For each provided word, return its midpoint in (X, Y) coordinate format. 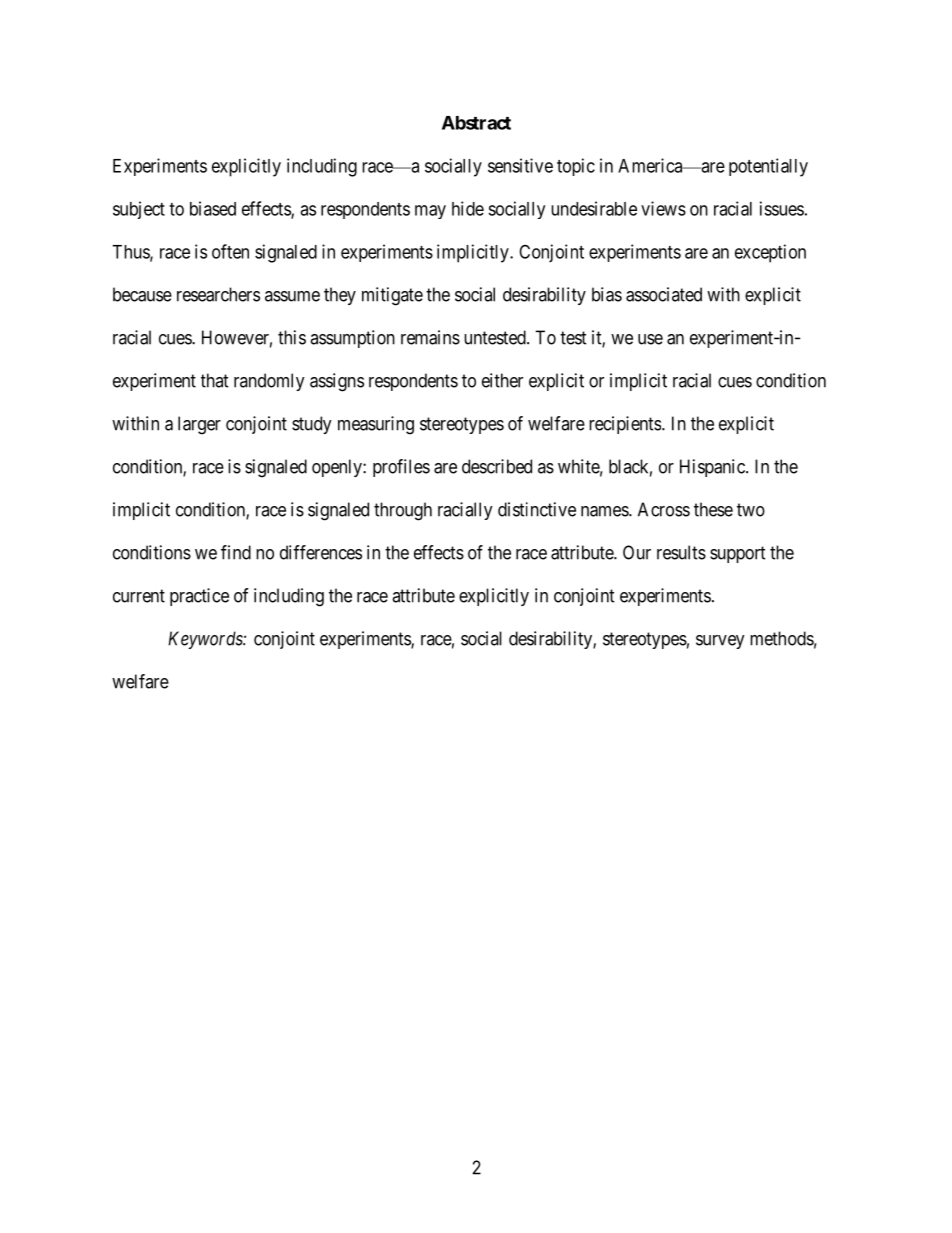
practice (199, 597)
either (502, 380)
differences (321, 552)
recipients (625, 425)
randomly (269, 382)
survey (720, 642)
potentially (768, 167)
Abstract (476, 123)
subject (139, 210)
